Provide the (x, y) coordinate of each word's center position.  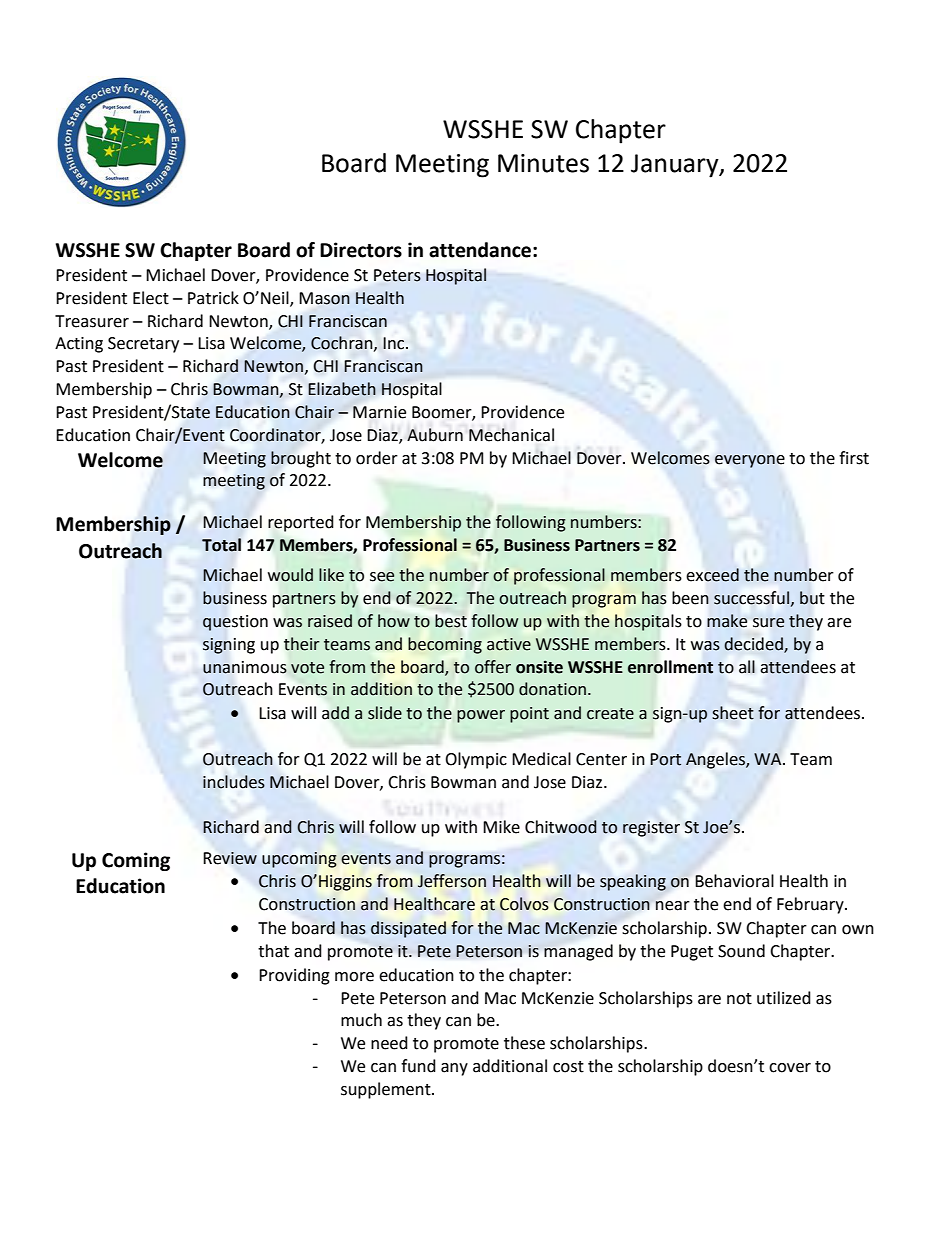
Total (221, 545)
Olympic (476, 760)
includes (234, 782)
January (676, 166)
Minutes (543, 163)
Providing (294, 976)
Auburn (435, 435)
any (454, 1069)
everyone (750, 461)
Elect (151, 298)
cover (790, 1068)
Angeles (716, 760)
